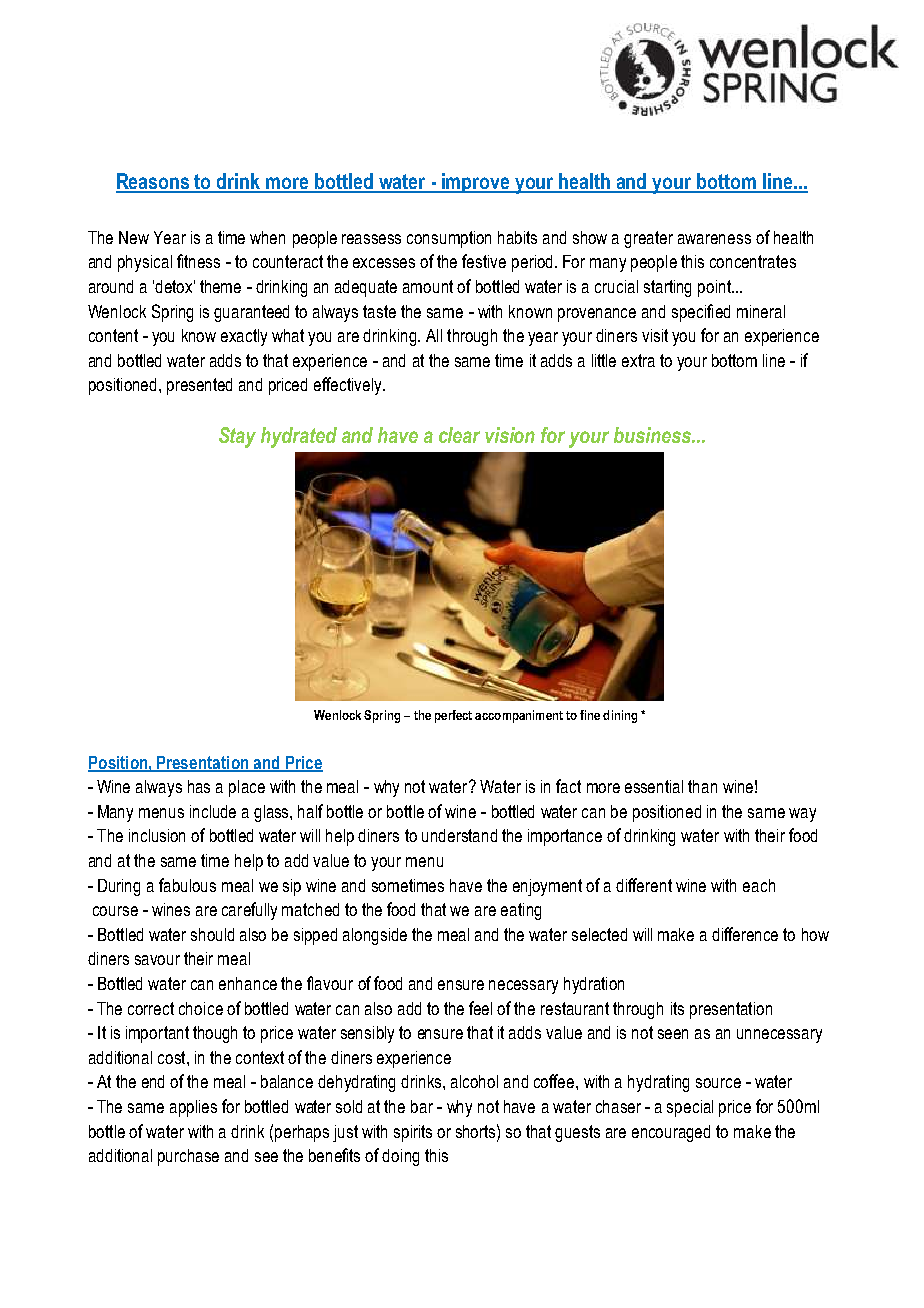 This page has height=1308, width=924. I want to click on awareness, so click(714, 239).
